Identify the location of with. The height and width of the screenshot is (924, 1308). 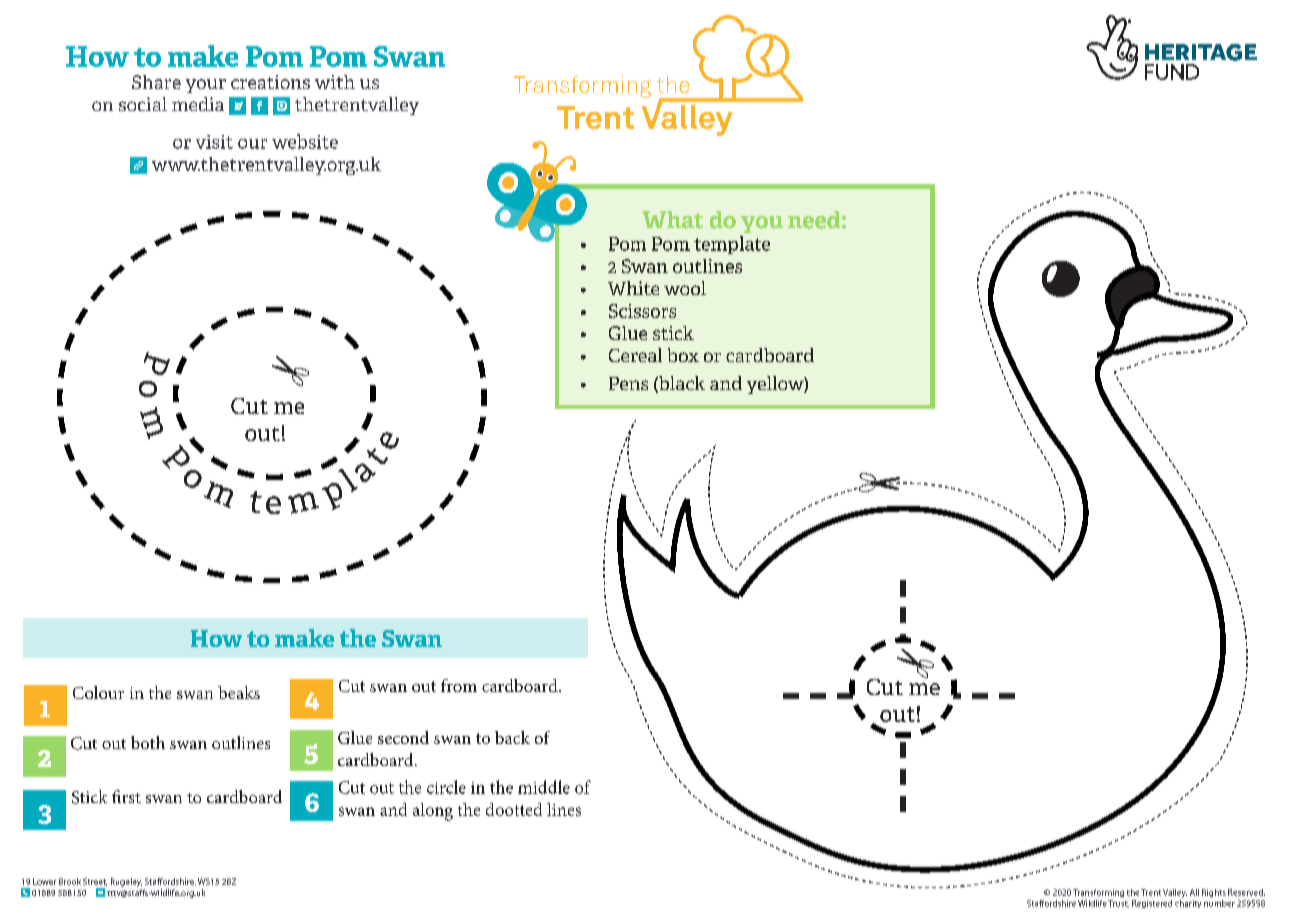
(335, 82).
